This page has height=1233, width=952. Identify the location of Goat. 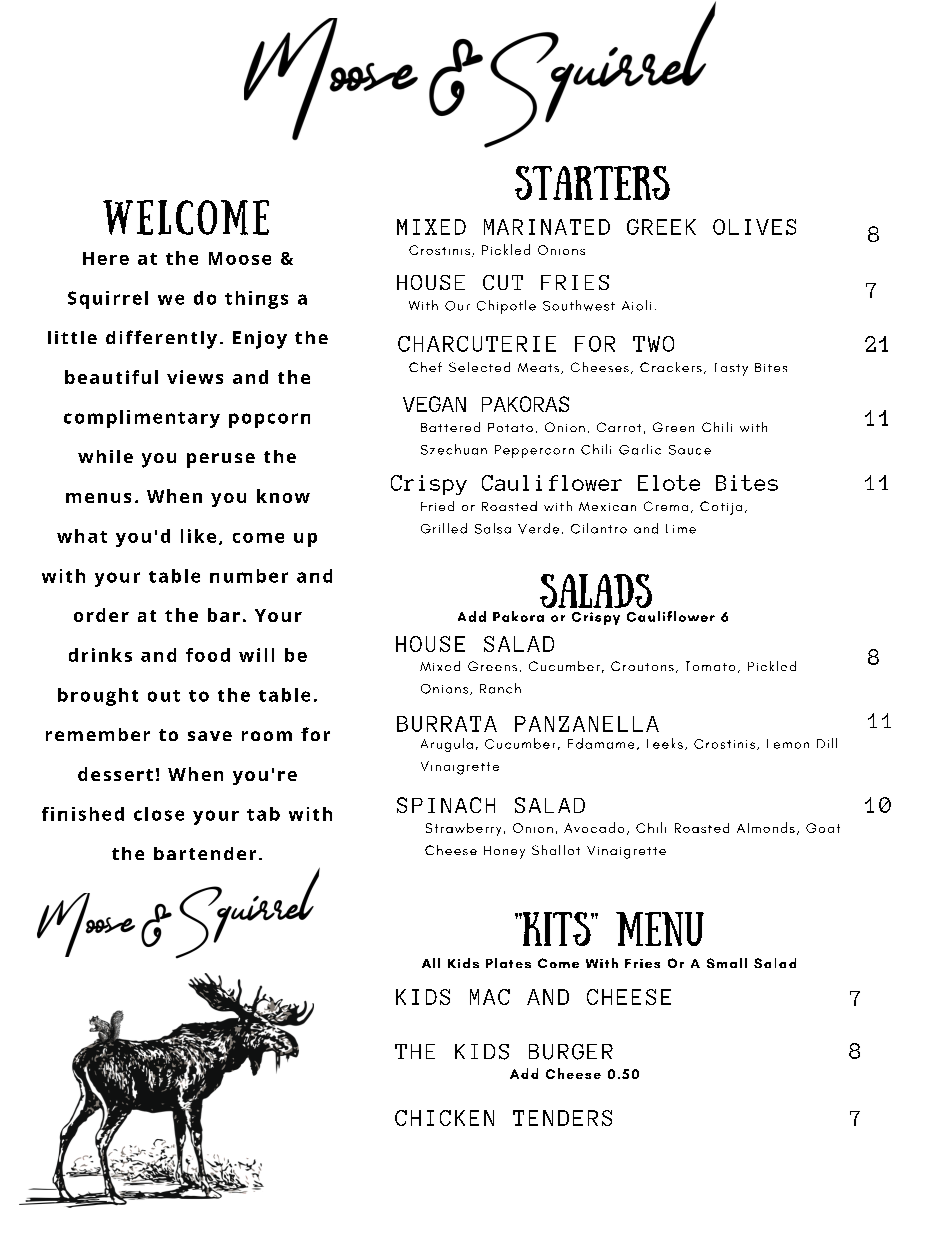
(823, 828).
